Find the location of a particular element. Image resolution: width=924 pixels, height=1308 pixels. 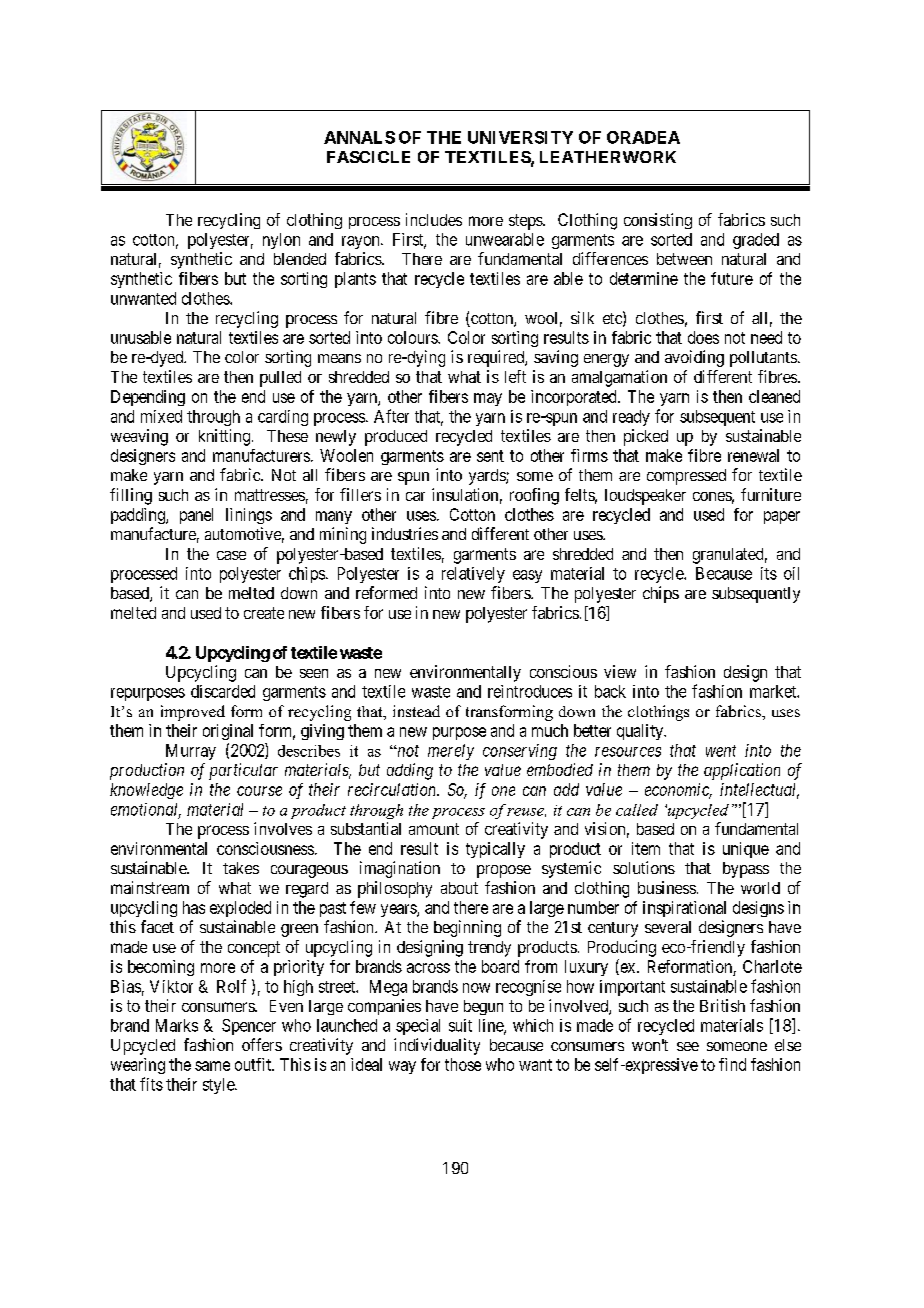

ORADEA is located at coordinates (643, 137).
